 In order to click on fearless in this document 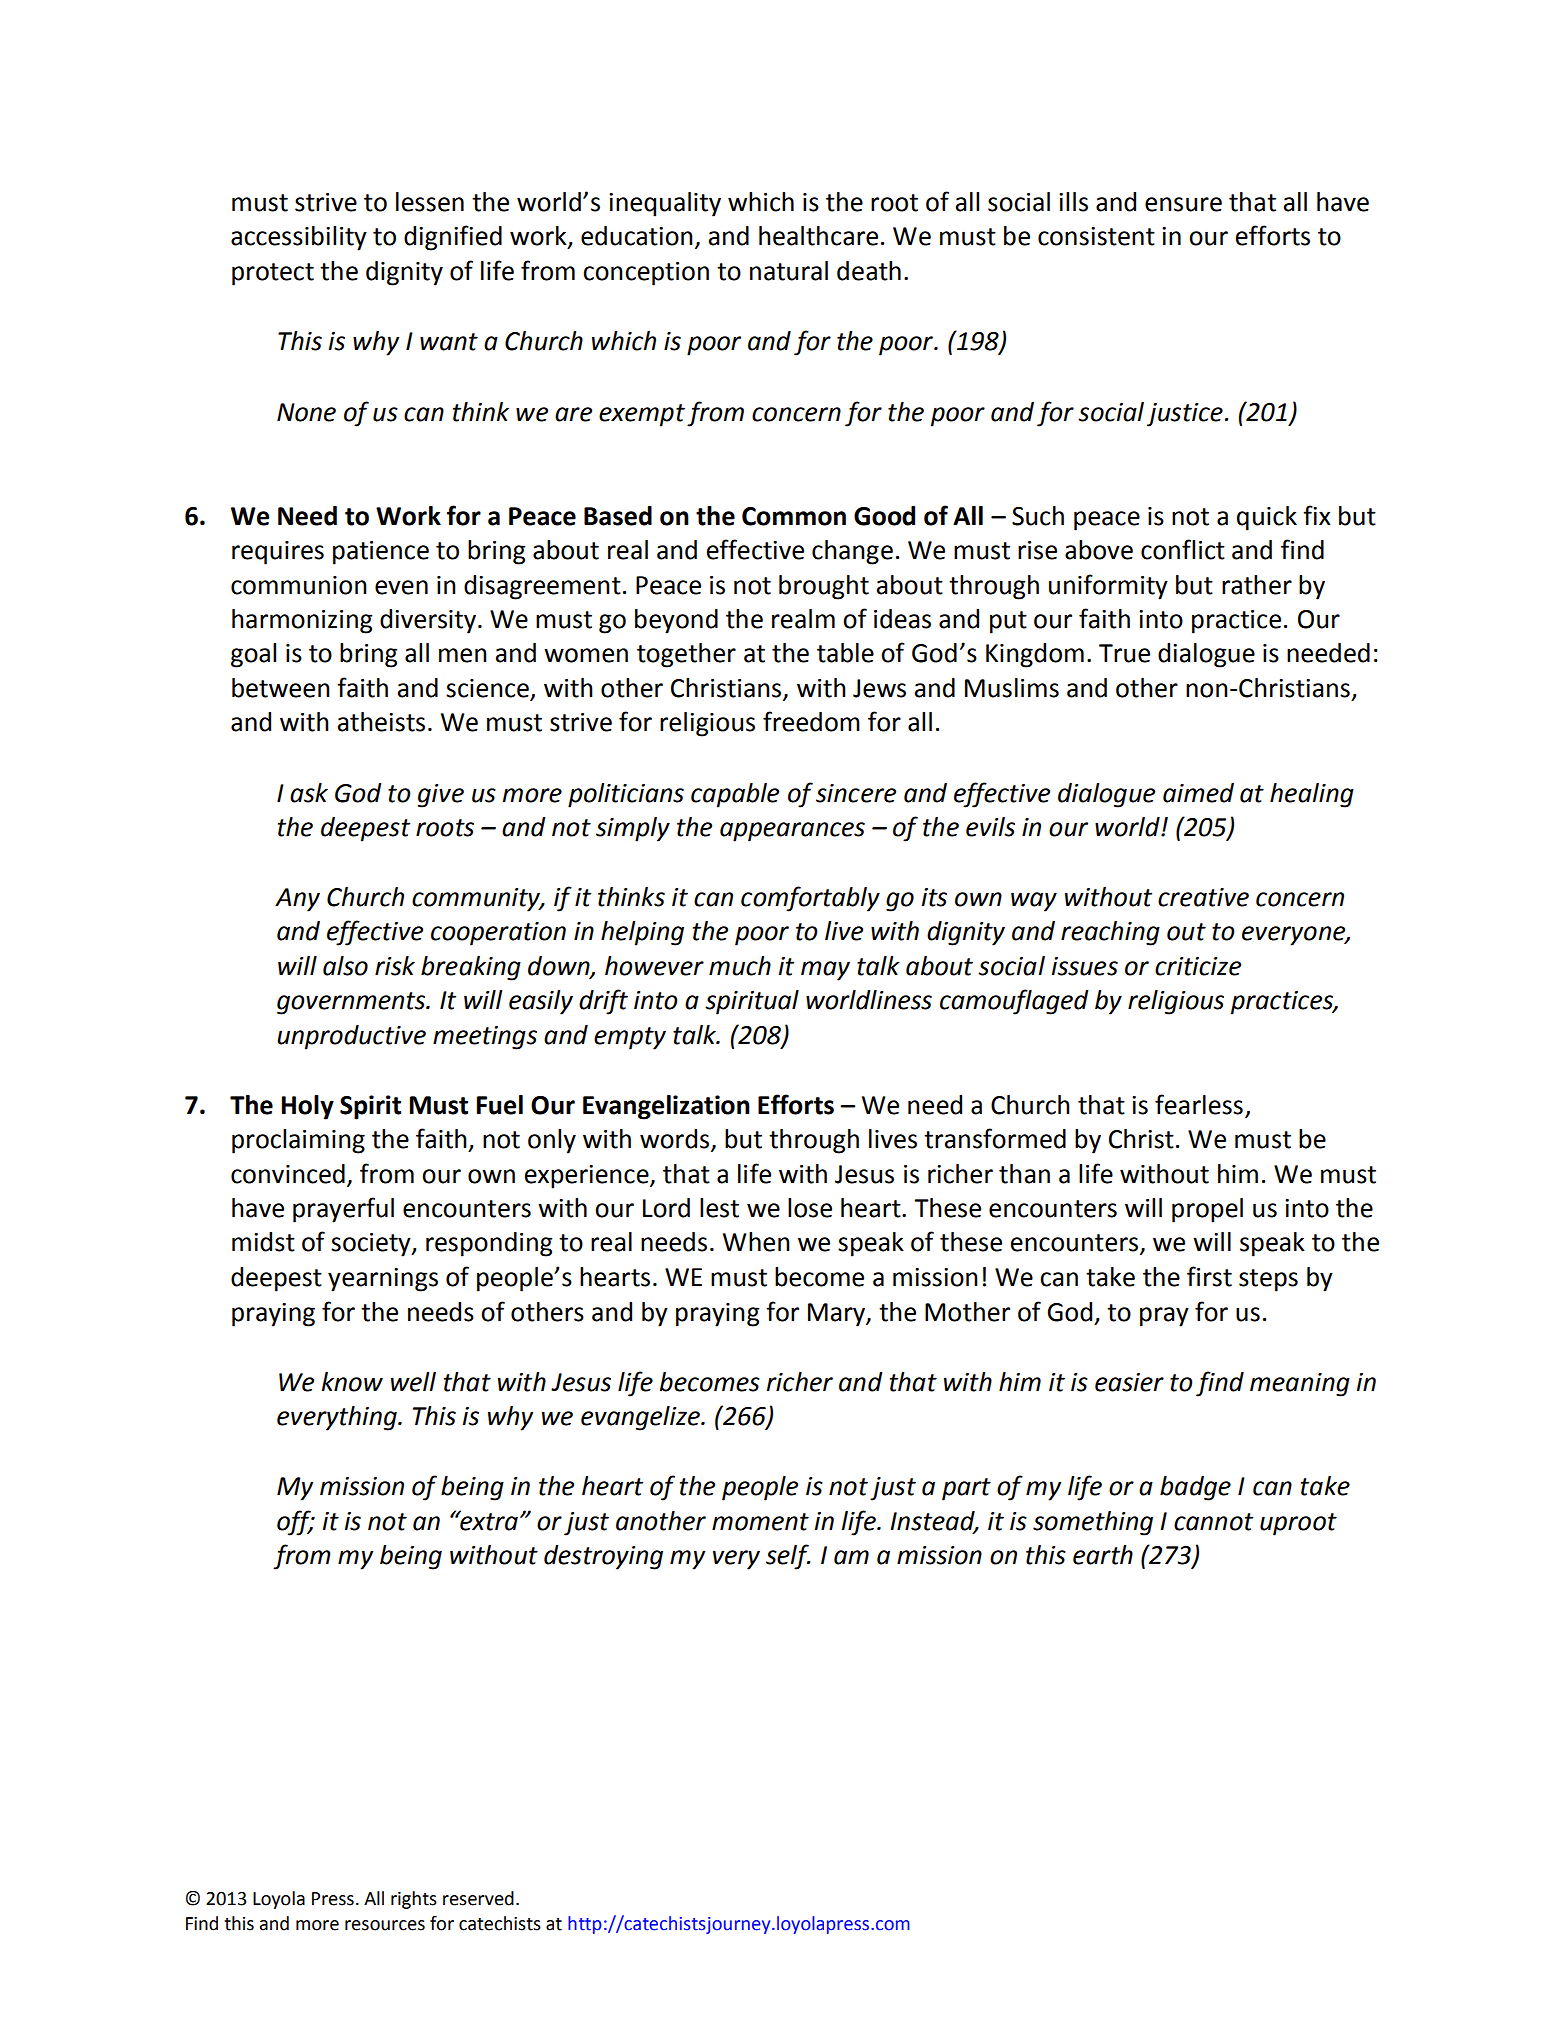, I will do `click(1199, 1104)`.
